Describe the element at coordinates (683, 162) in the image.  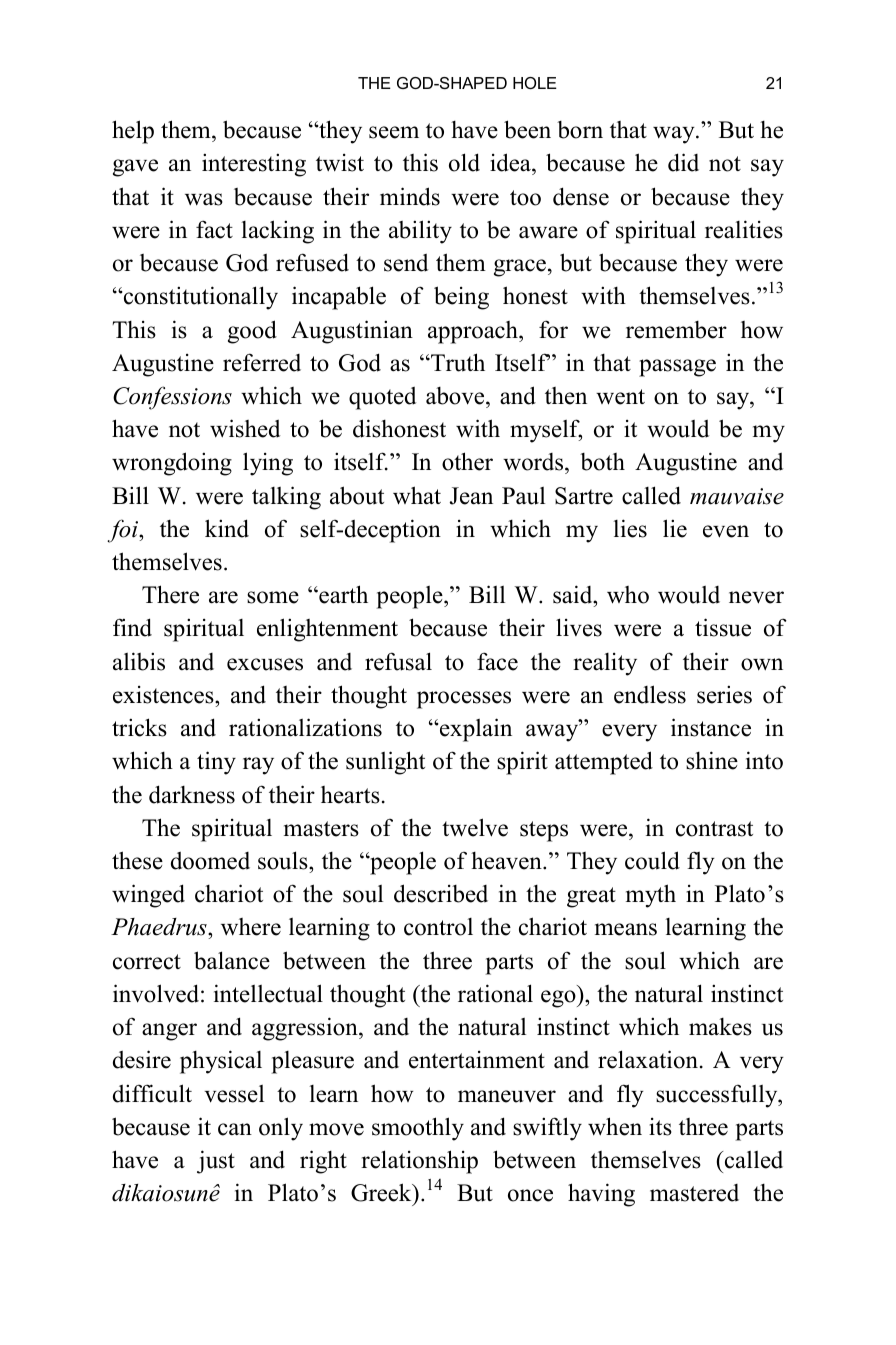
I see `did` at that location.
